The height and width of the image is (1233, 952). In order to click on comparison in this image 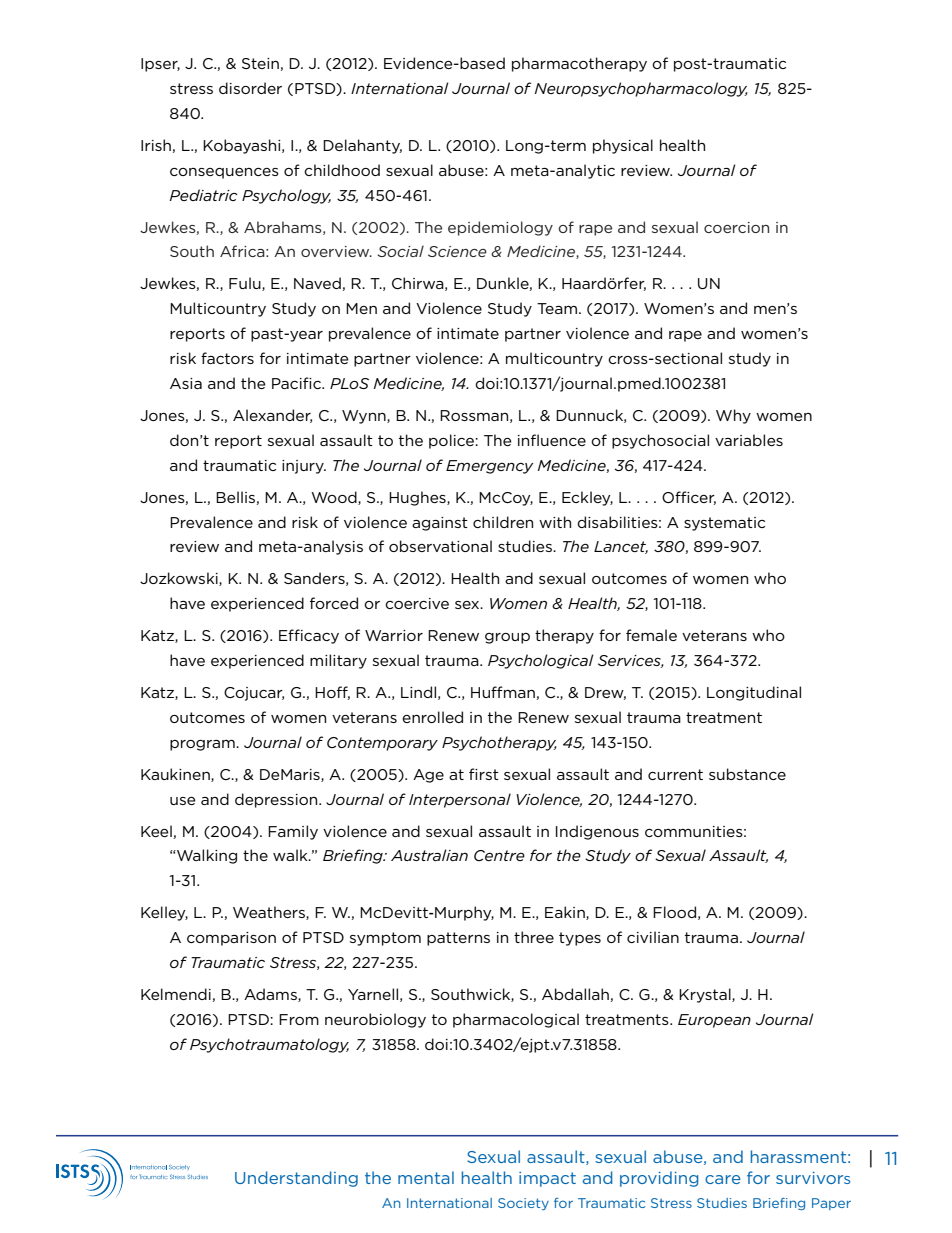, I will do `click(231, 939)`.
